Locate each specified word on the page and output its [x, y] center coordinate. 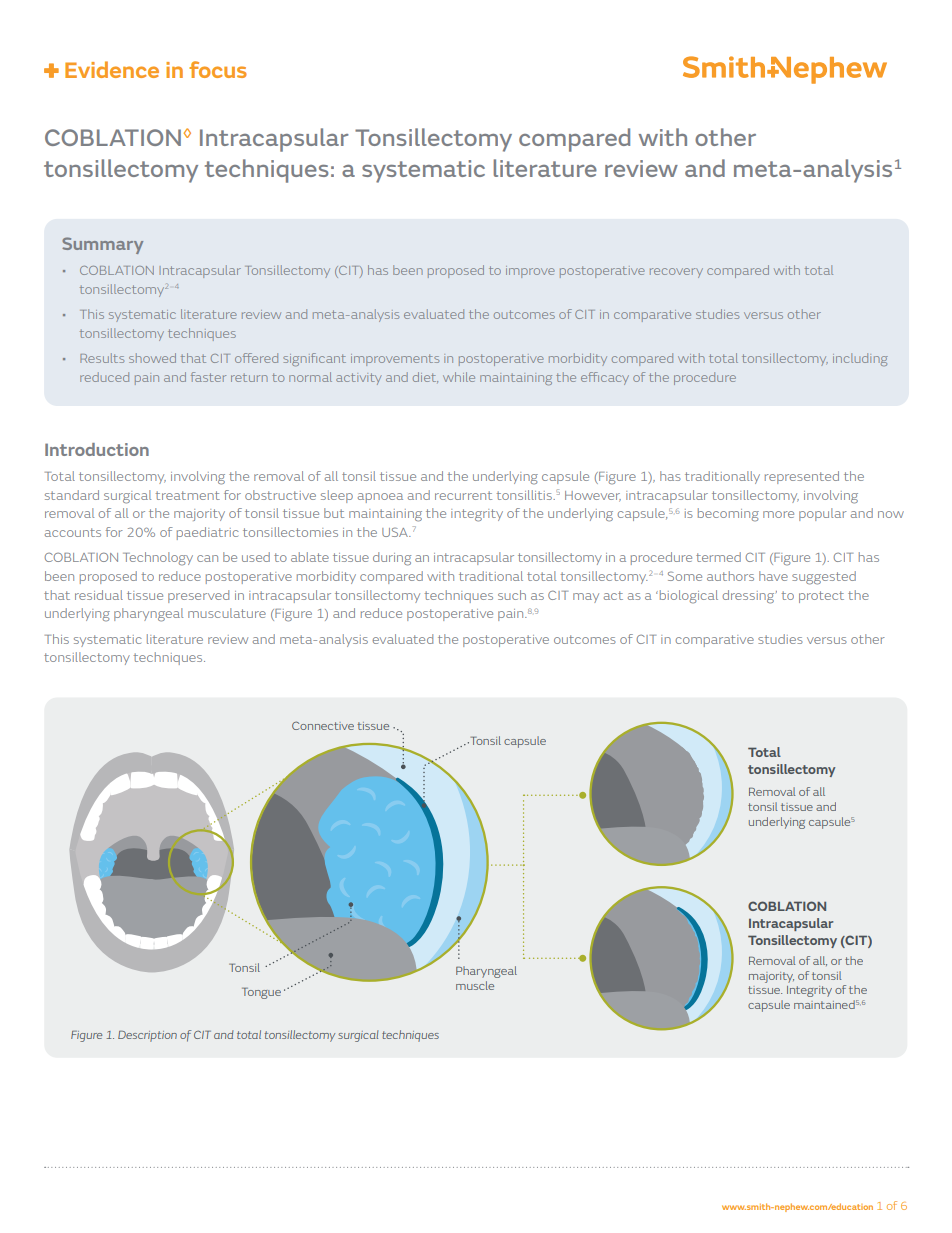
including [860, 359]
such [512, 595]
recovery [676, 273]
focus [218, 69]
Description [147, 1036]
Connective [323, 725]
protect [821, 597]
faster [208, 377]
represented [802, 477]
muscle [475, 985]
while [459, 377]
